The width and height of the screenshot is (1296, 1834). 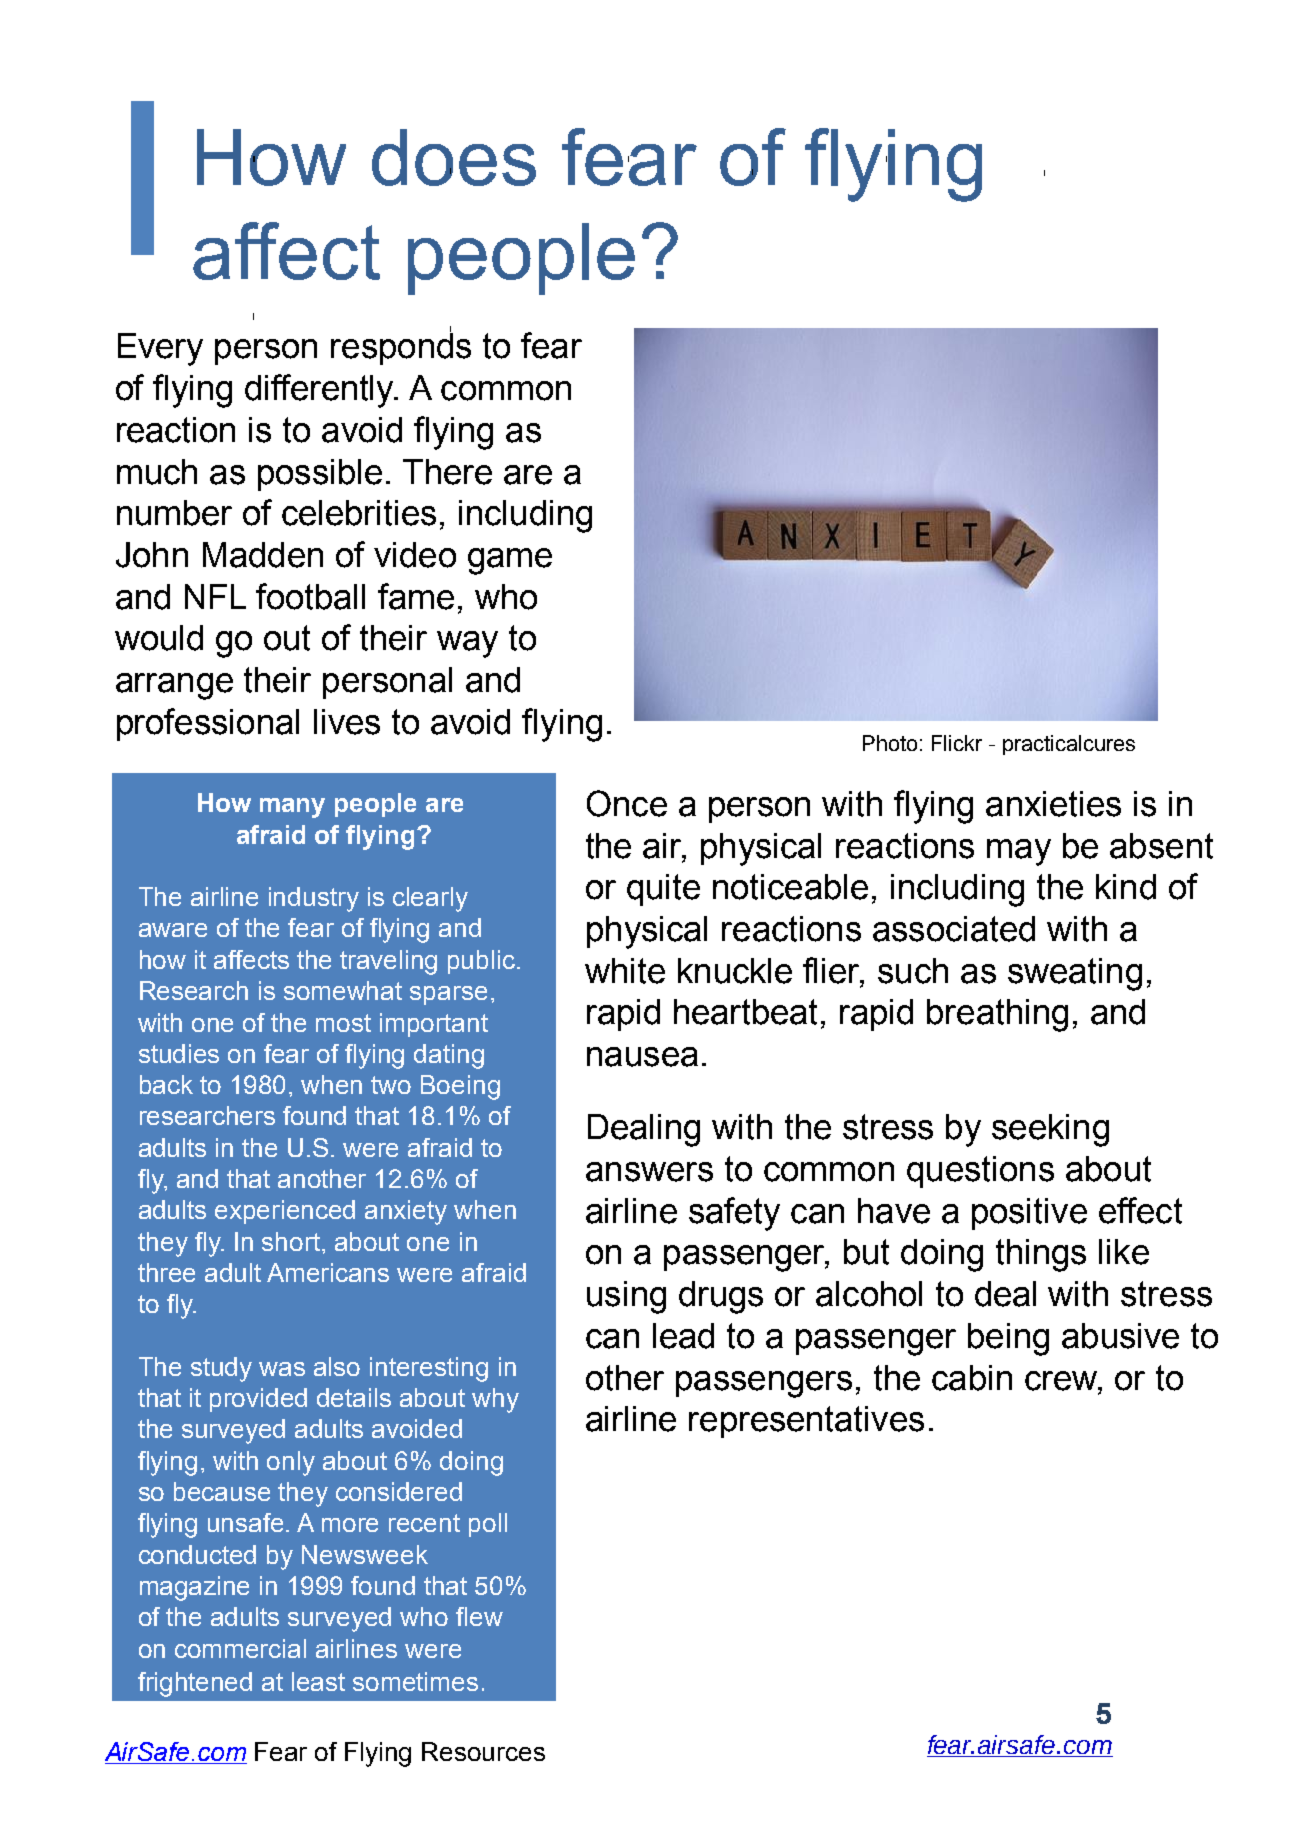 I want to click on least, so click(x=318, y=1681).
